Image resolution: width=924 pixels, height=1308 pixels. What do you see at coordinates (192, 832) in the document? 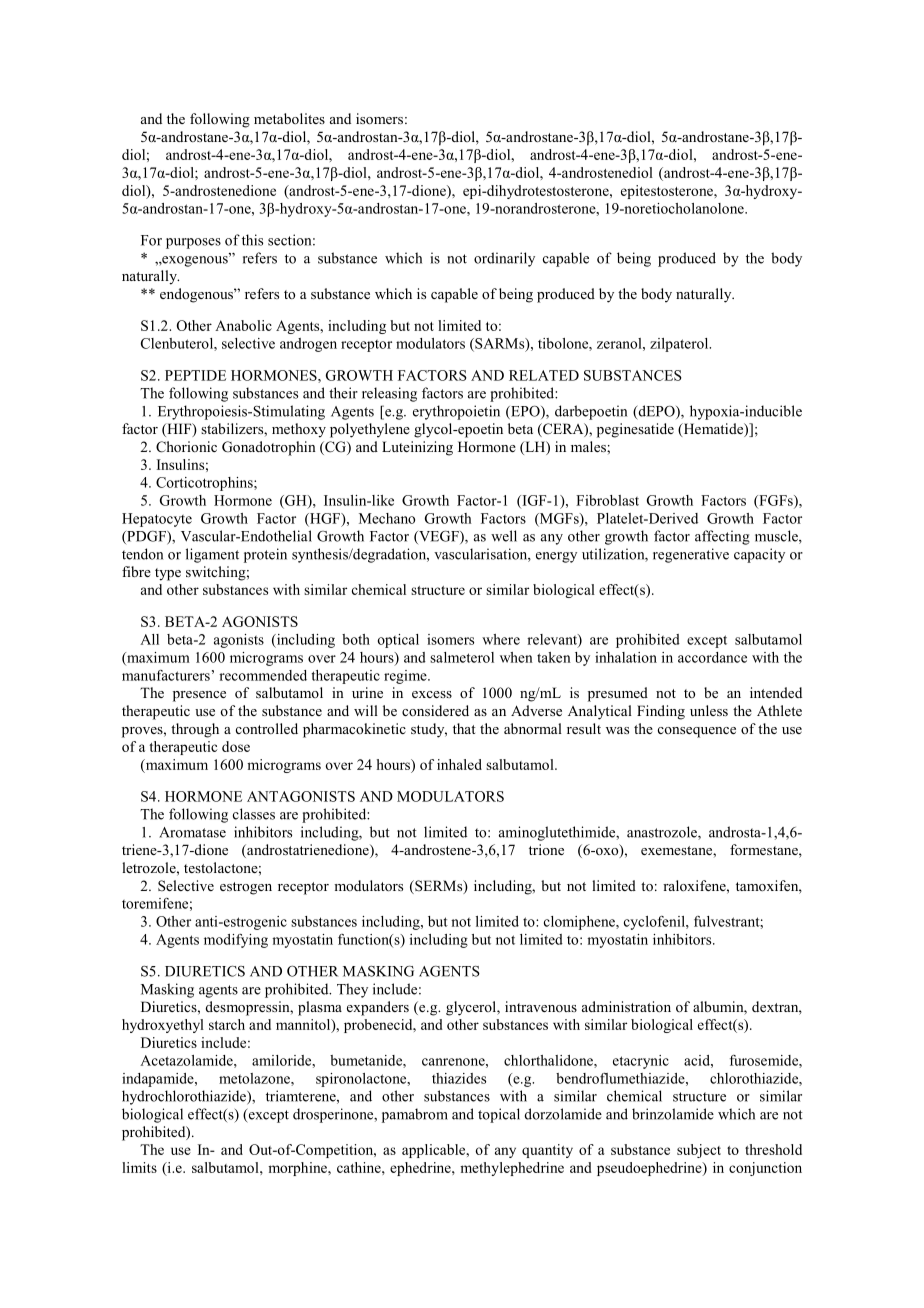
I see `Aromatase` at bounding box center [192, 832].
